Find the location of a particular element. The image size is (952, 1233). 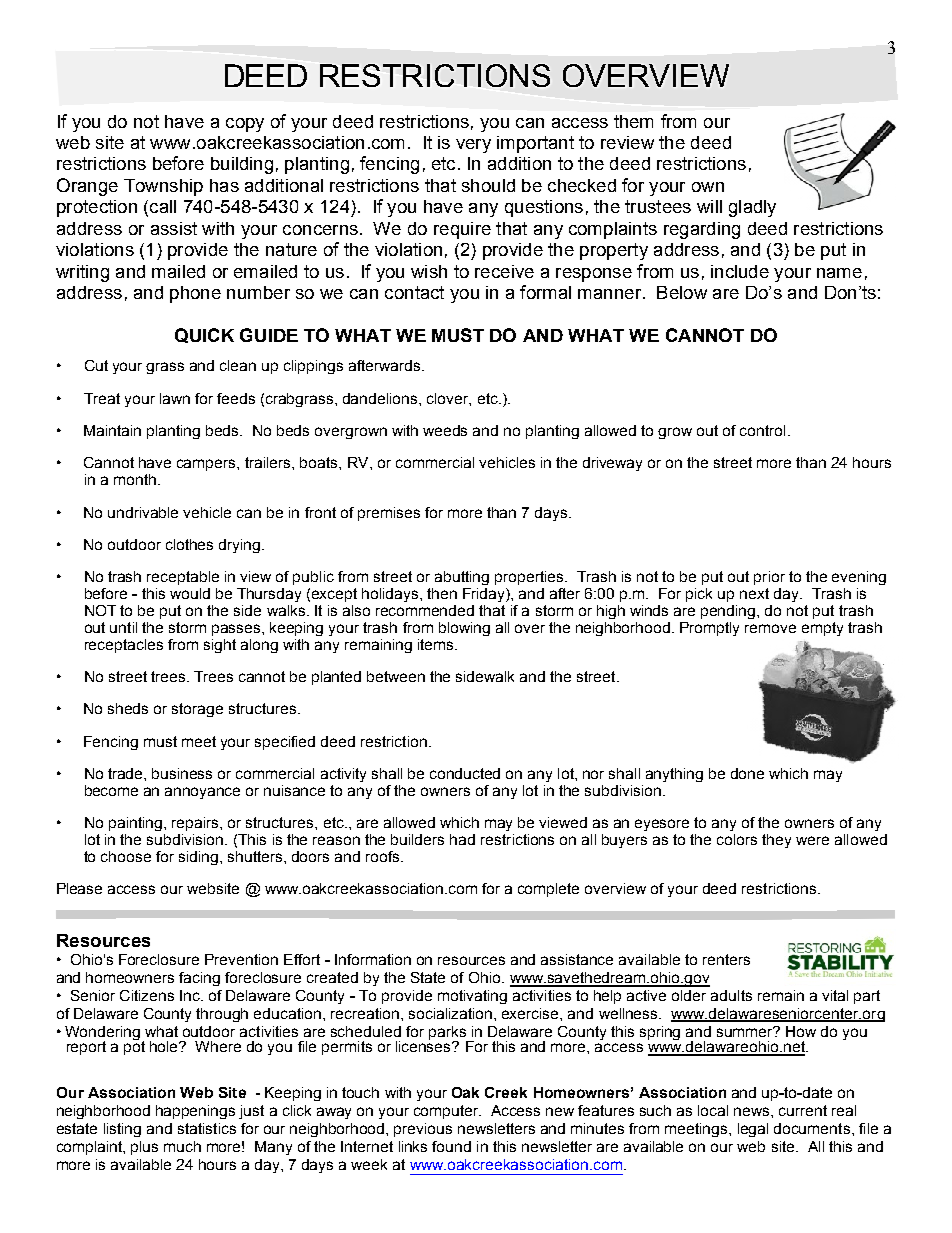

motivating is located at coordinates (472, 997).
